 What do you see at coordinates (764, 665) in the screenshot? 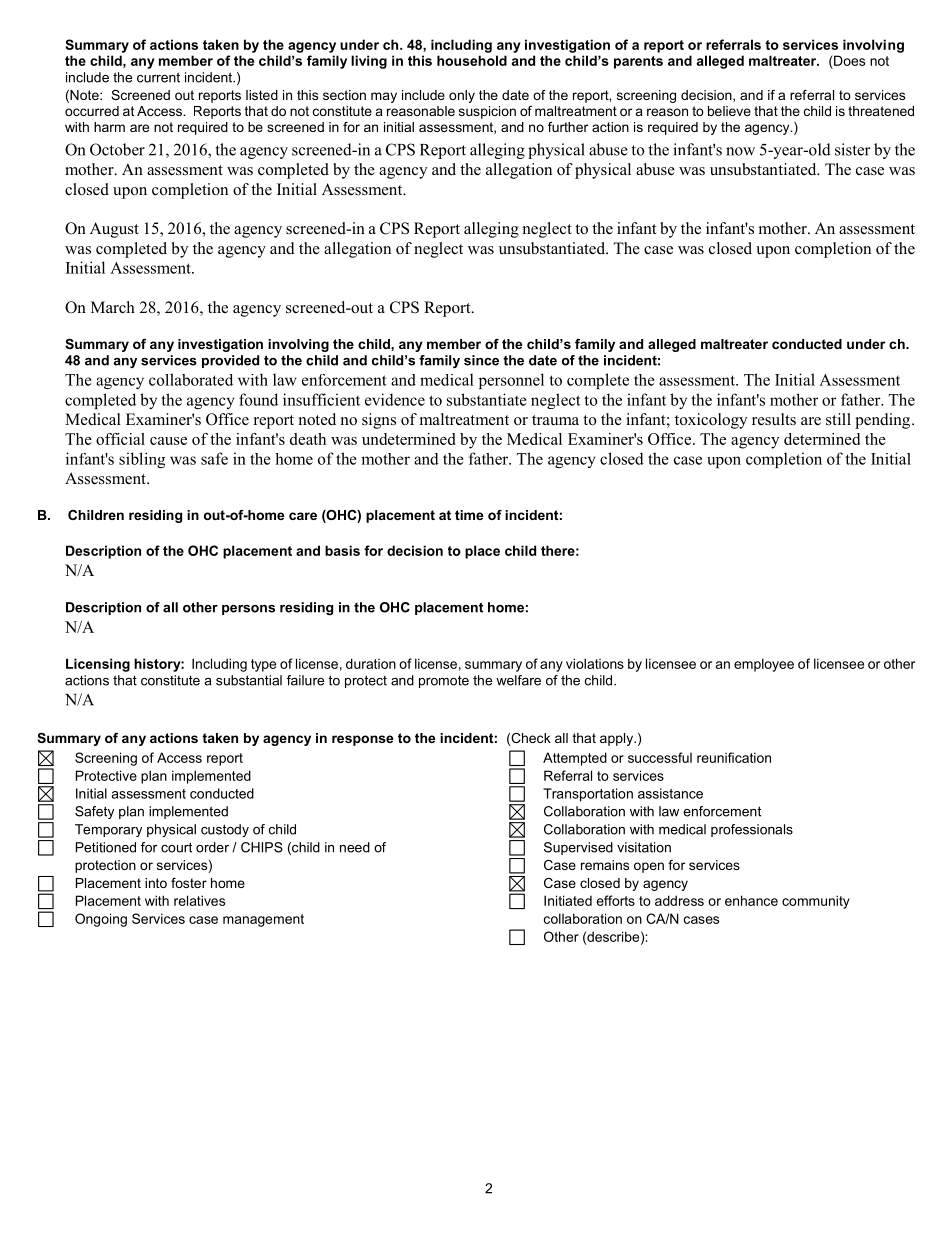
I see `employee` at bounding box center [764, 665].
